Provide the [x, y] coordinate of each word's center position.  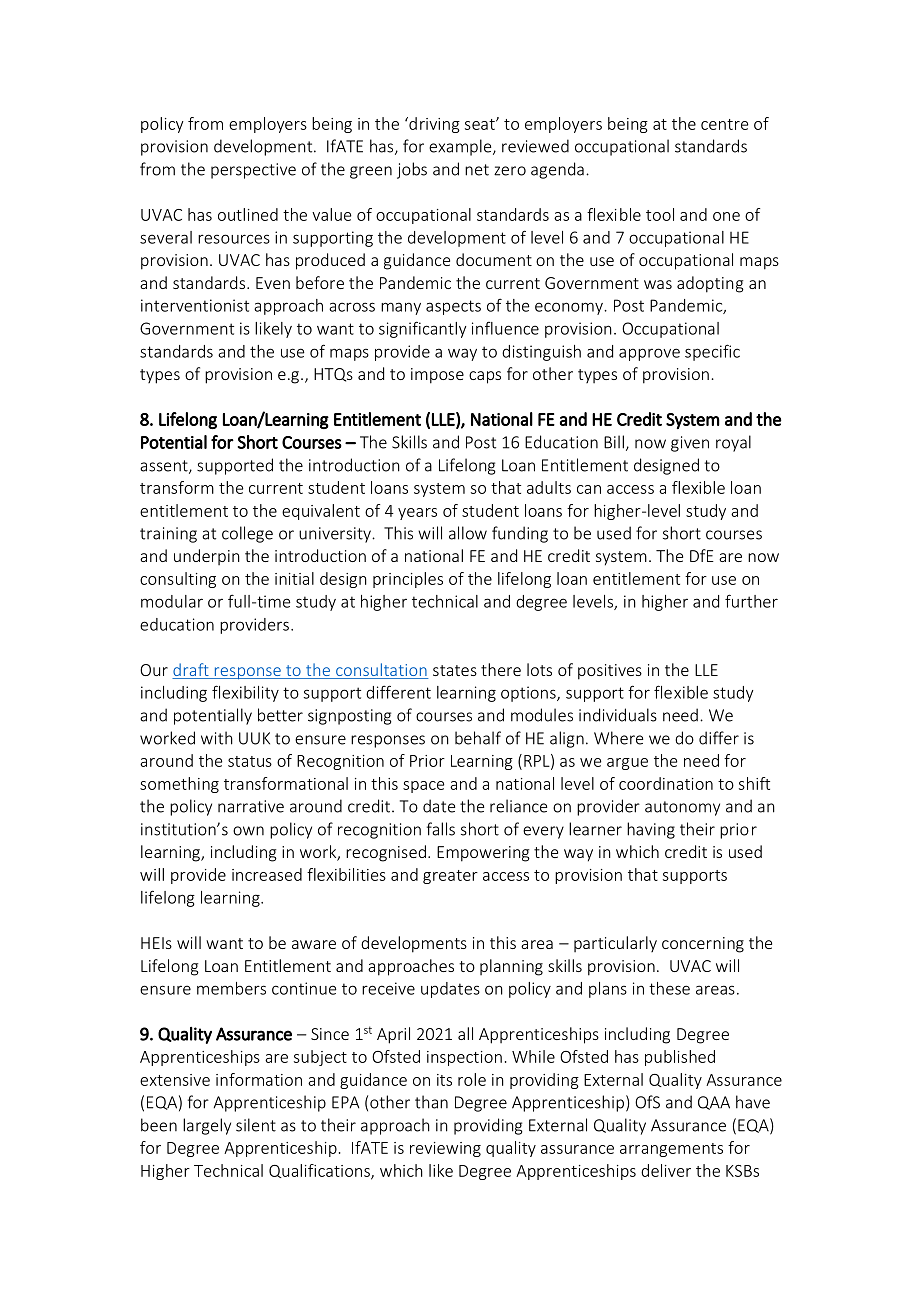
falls [441, 829]
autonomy [682, 808]
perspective [253, 171]
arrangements [671, 1150]
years [417, 514]
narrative [251, 806]
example [461, 147]
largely [207, 1126]
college [247, 534]
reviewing [445, 1149]
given [690, 444]
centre [724, 124]
